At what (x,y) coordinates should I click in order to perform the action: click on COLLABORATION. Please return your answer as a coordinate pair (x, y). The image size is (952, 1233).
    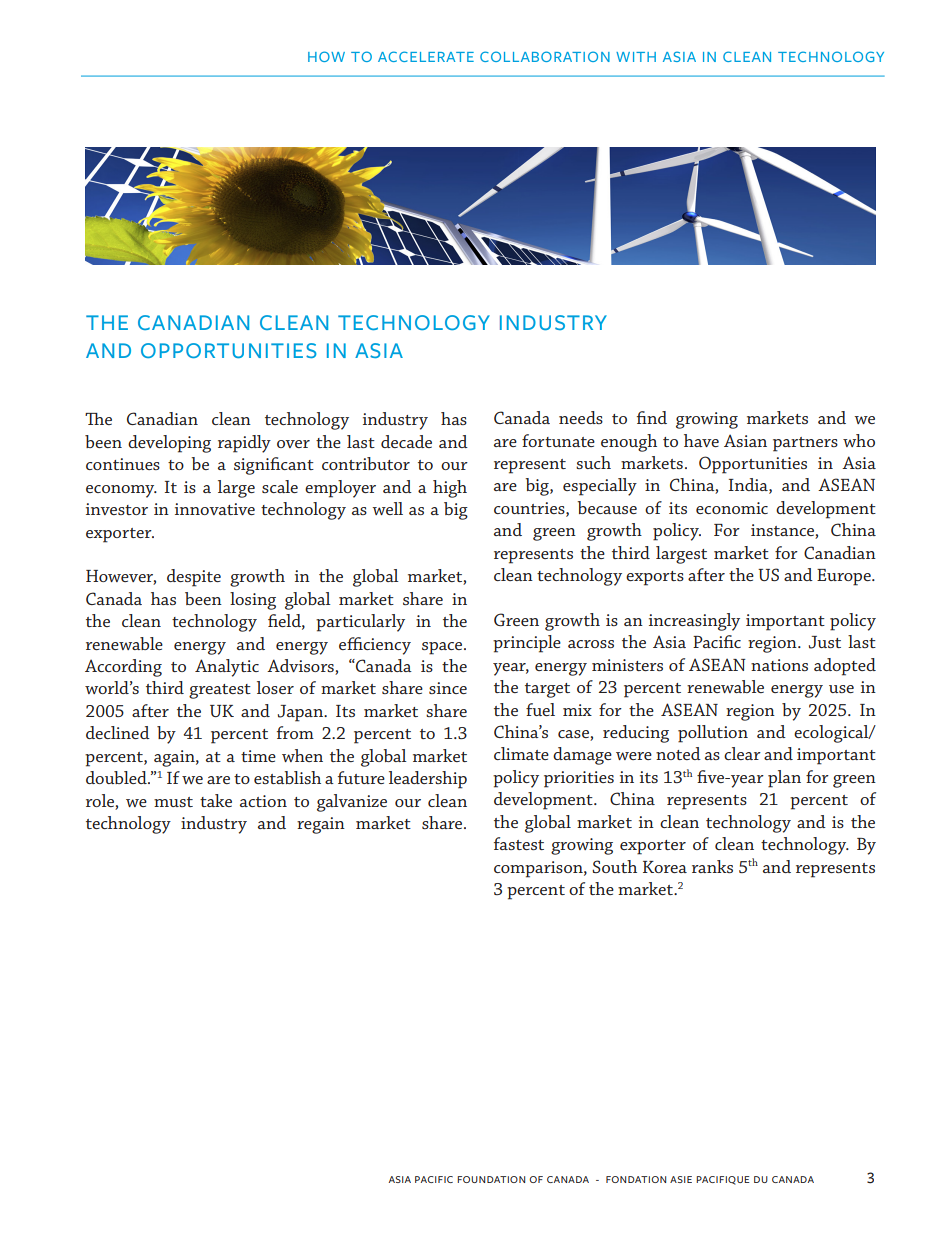
    Looking at the image, I should click on (545, 56).
